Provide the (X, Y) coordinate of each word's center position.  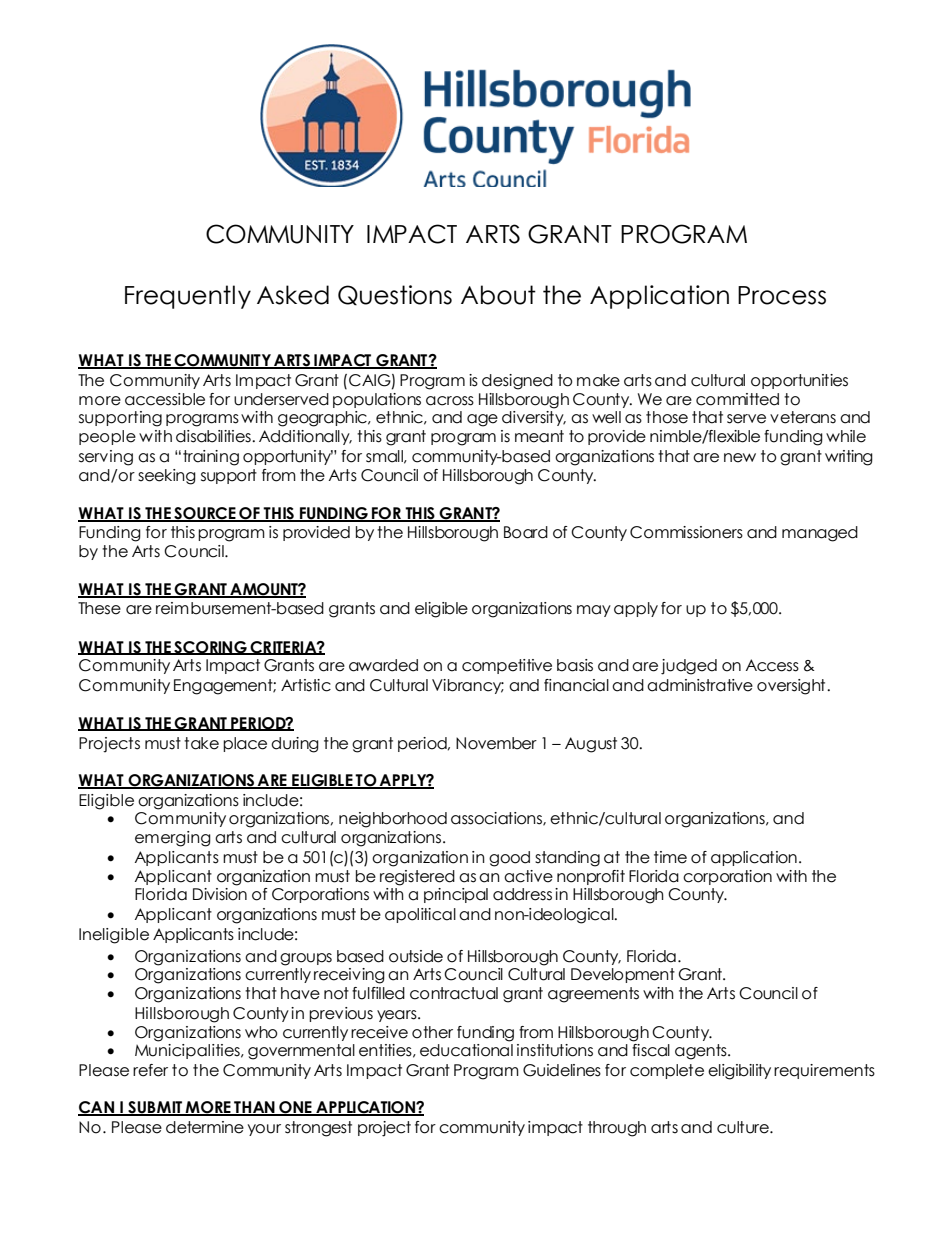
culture (744, 1127)
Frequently (188, 297)
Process (782, 295)
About (498, 295)
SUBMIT (155, 1108)
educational (466, 1050)
